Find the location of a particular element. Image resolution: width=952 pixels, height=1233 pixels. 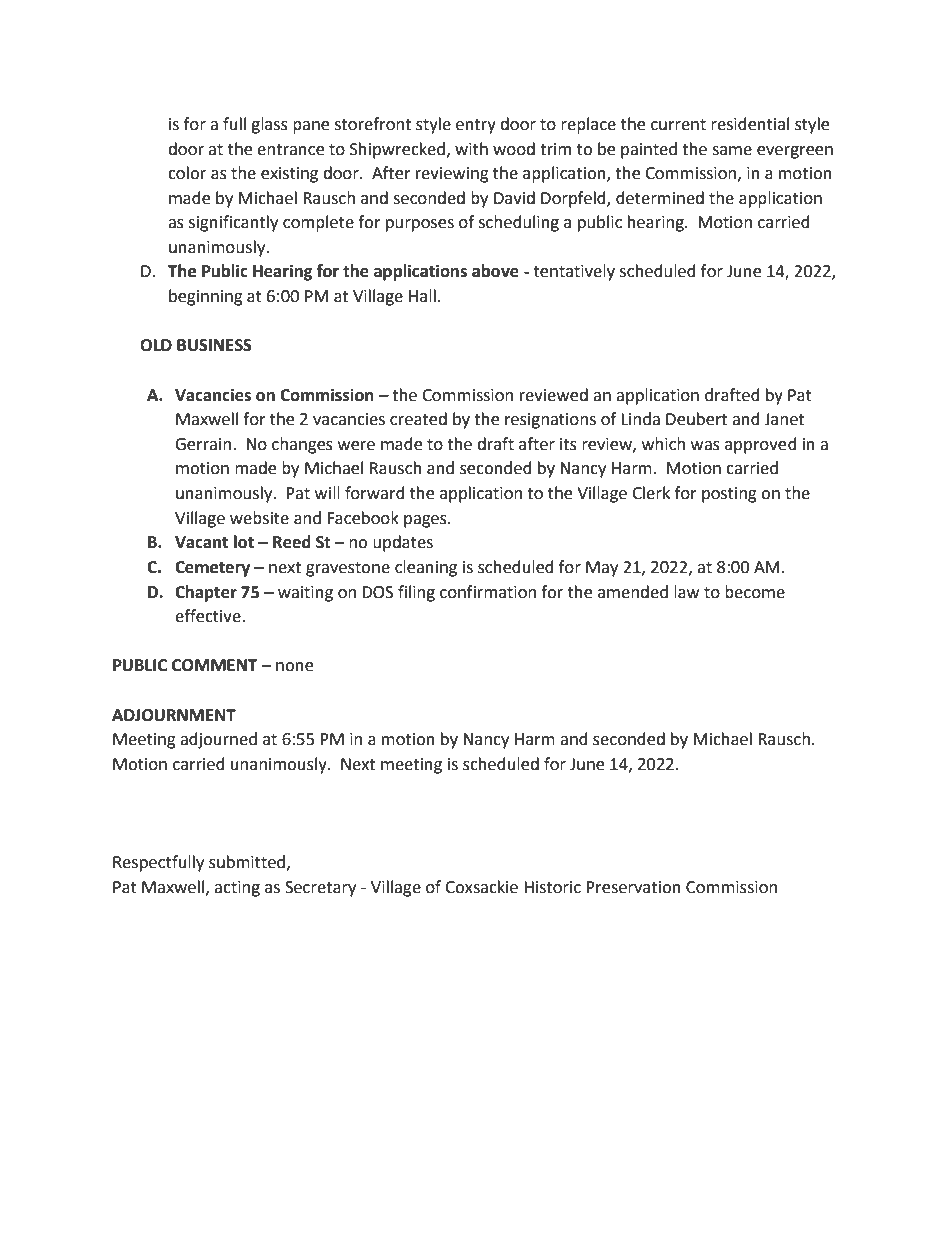

effective is located at coordinates (209, 616).
